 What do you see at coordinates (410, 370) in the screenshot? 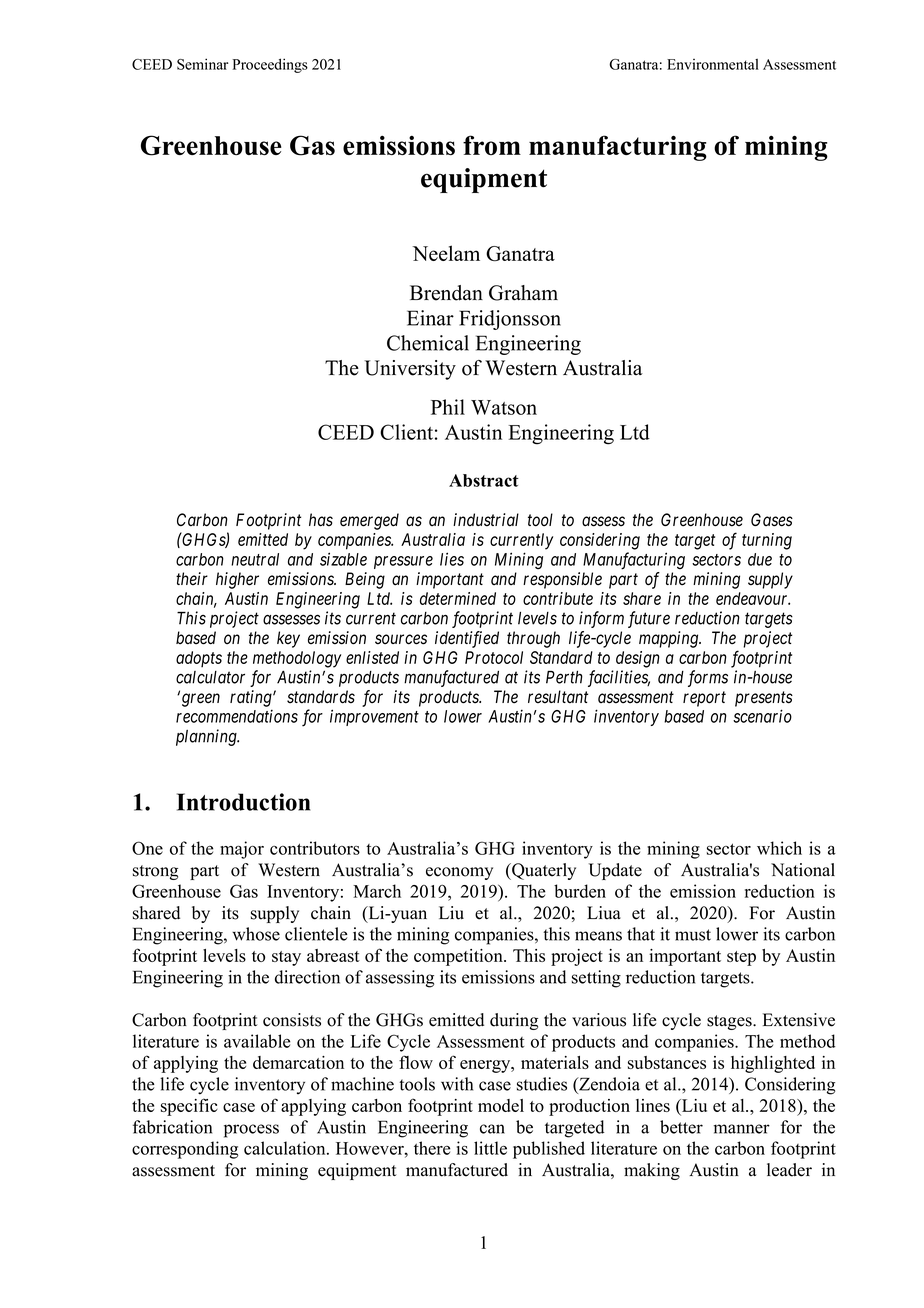
I see `University` at bounding box center [410, 370].
